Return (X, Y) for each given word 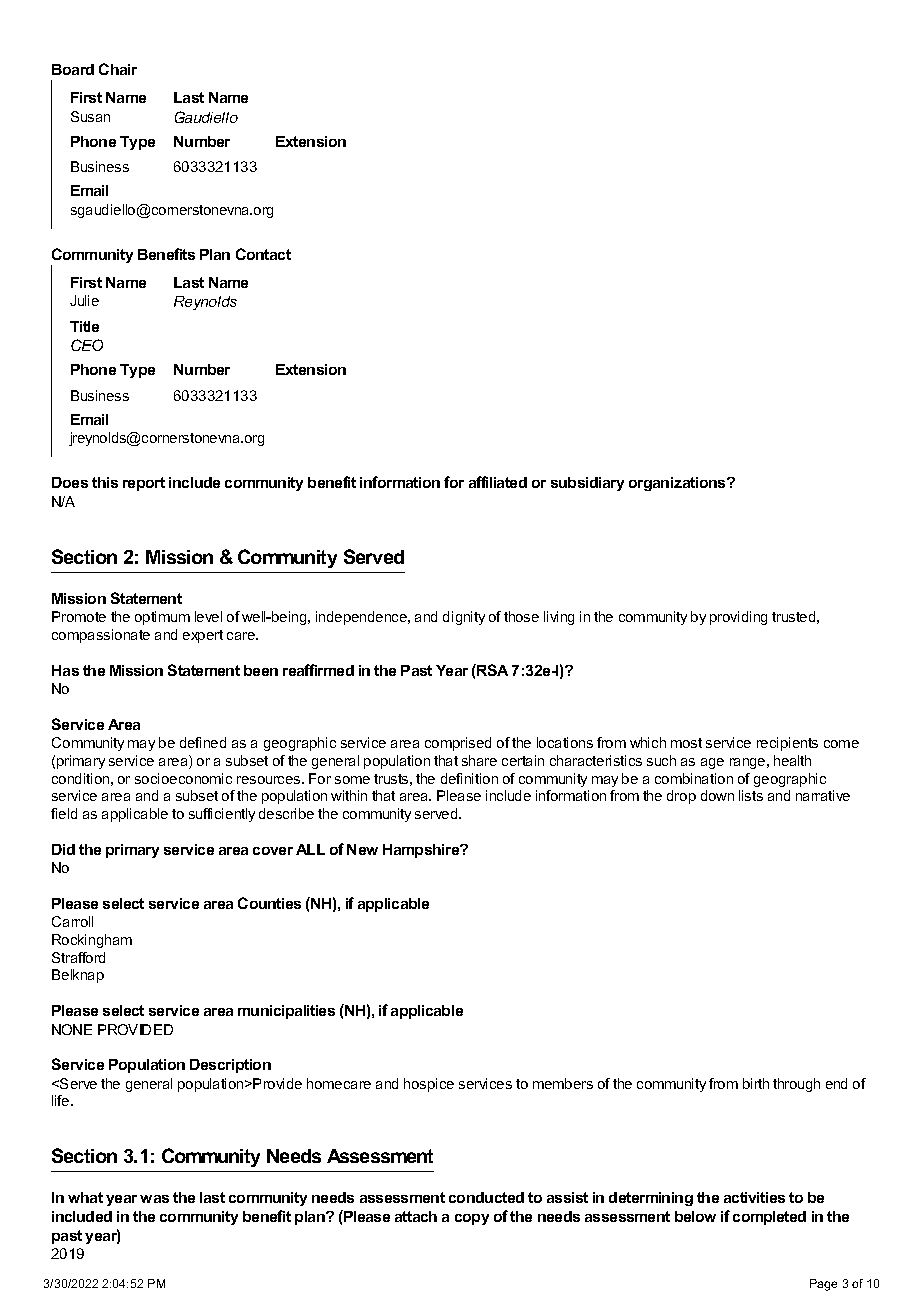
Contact (263, 254)
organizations (678, 484)
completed (769, 1218)
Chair (118, 69)
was (154, 1199)
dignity (464, 618)
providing (738, 618)
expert (203, 636)
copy (472, 1219)
